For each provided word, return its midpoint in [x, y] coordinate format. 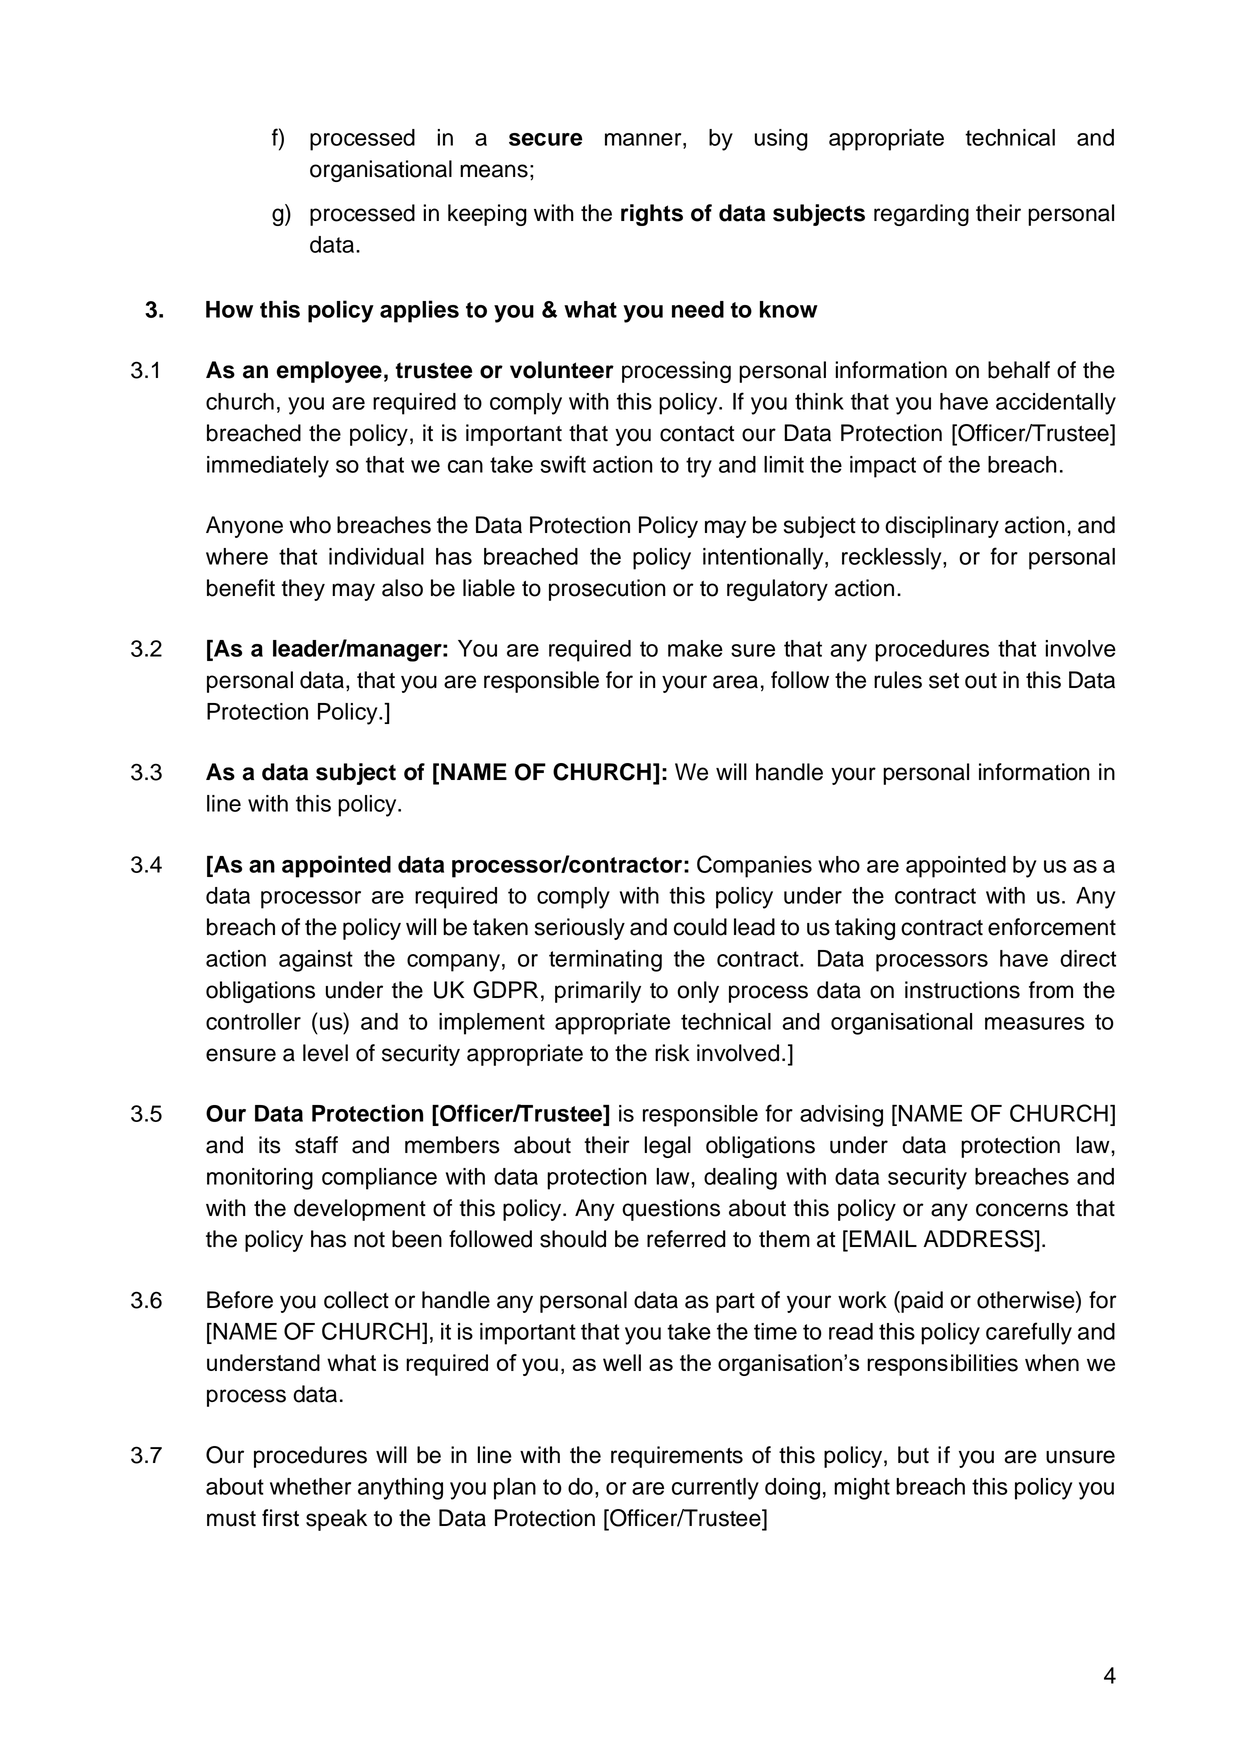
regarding [921, 215]
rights [652, 215]
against [316, 961]
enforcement [1052, 927]
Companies [754, 866]
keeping [487, 215]
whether [310, 1486]
